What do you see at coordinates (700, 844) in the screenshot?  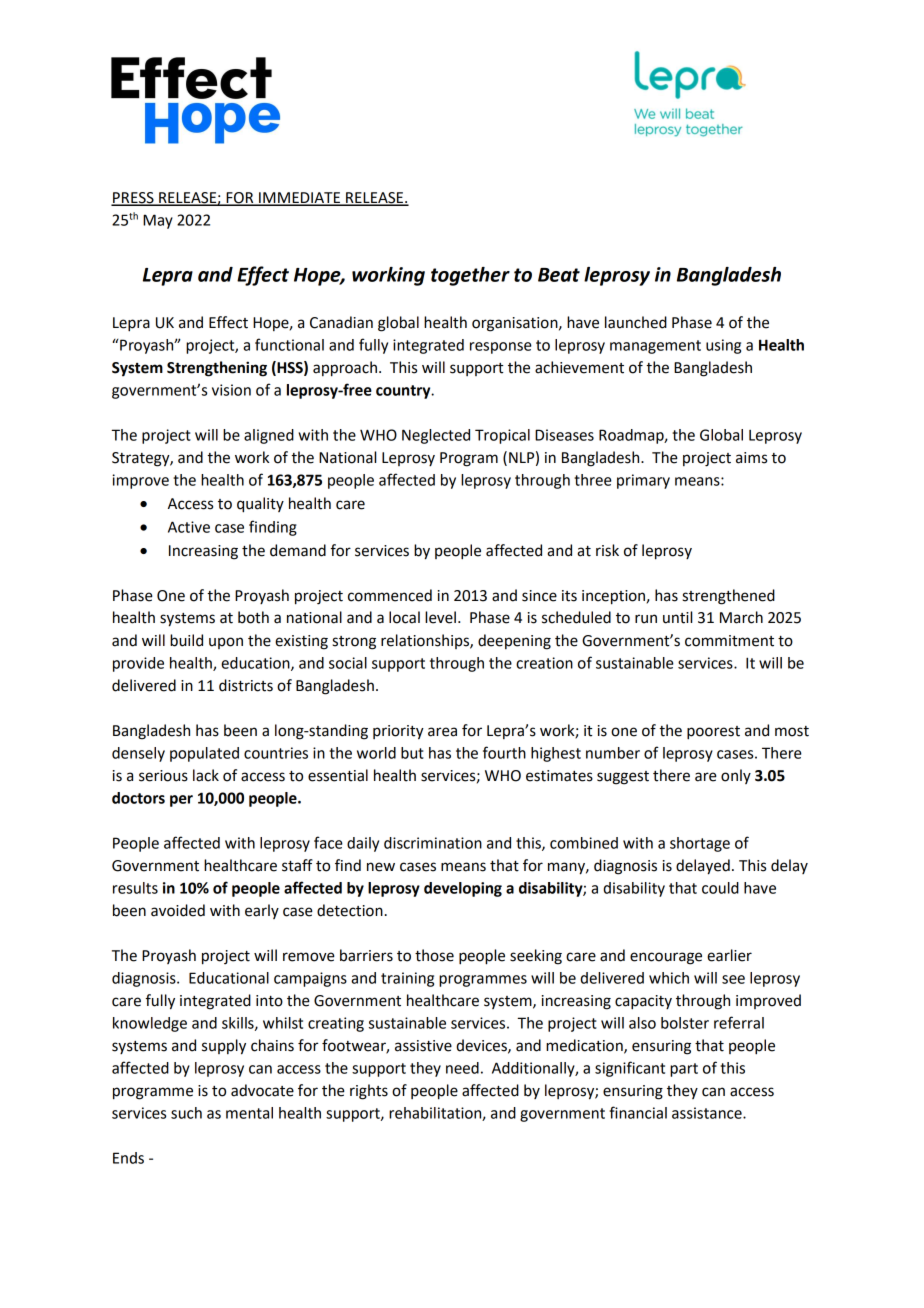 I see `shortage` at bounding box center [700, 844].
